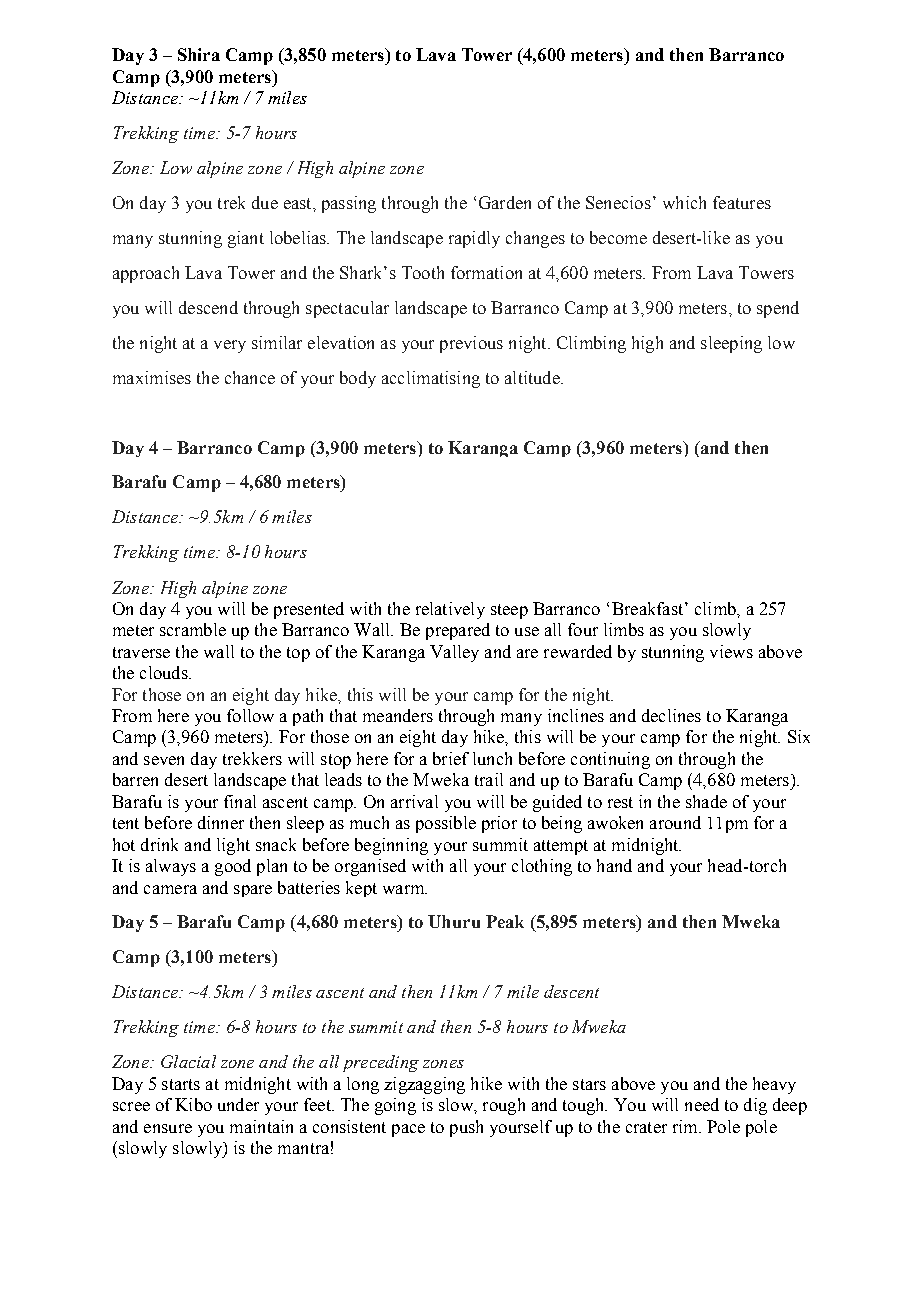  I want to click on brief, so click(451, 758).
